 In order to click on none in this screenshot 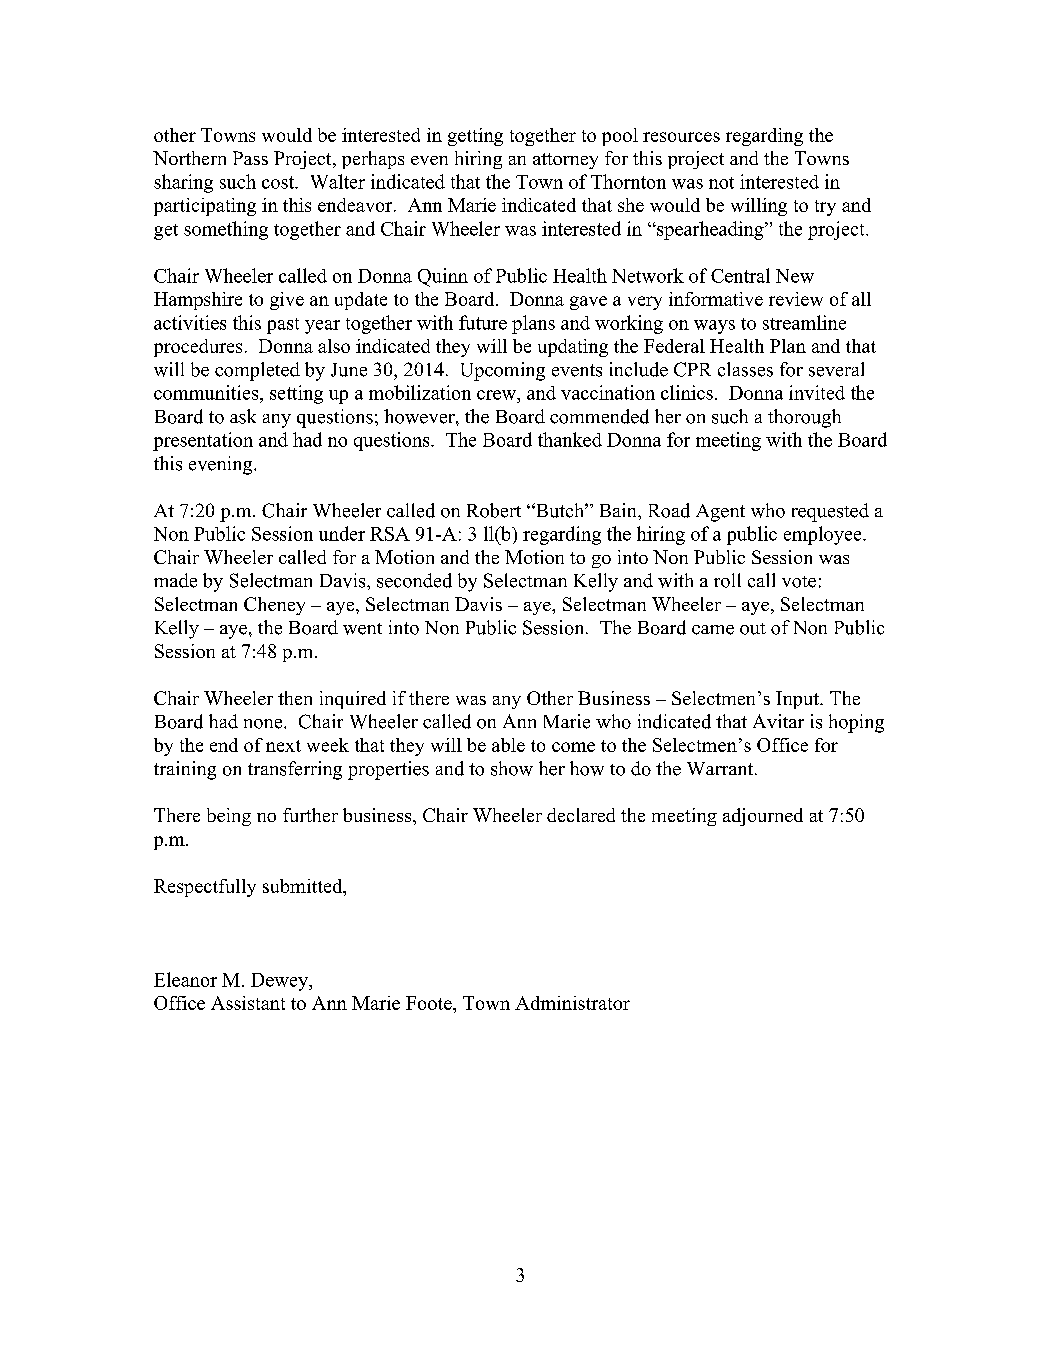, I will do `click(264, 724)`.
